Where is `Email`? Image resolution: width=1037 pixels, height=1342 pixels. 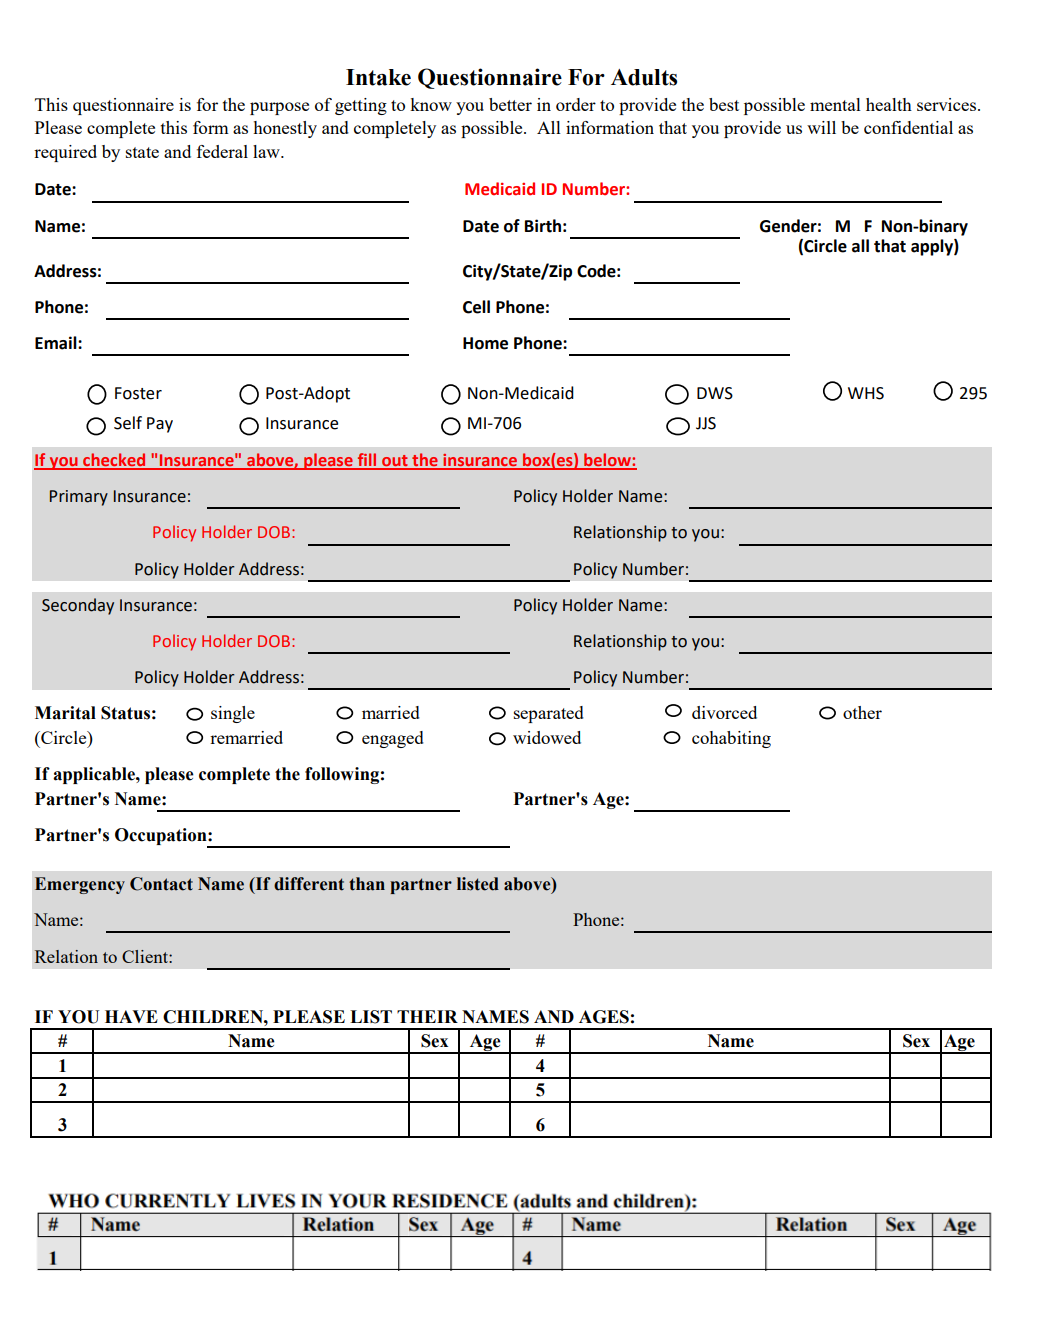
Email is located at coordinates (57, 343).
